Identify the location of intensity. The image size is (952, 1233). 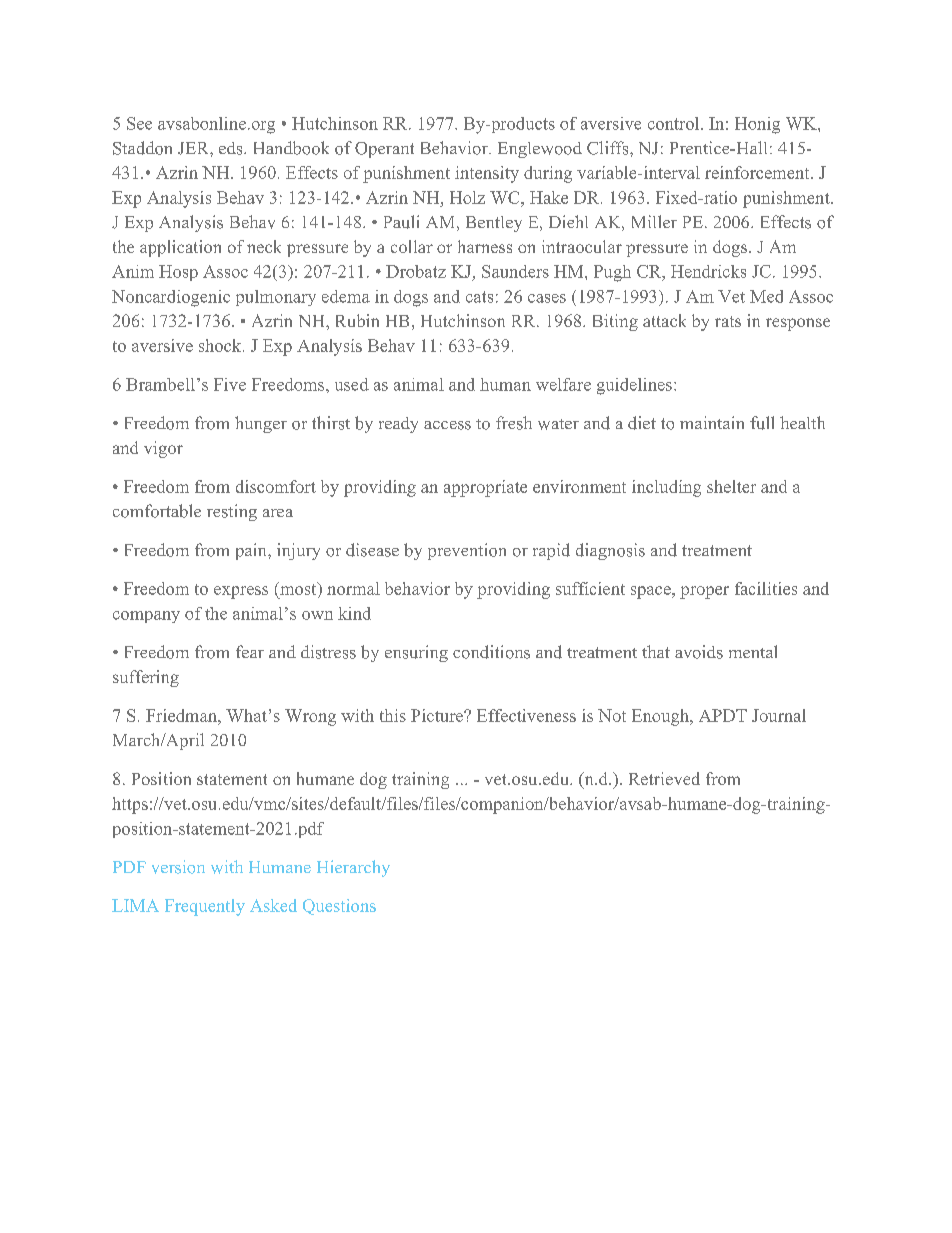
(487, 174).
